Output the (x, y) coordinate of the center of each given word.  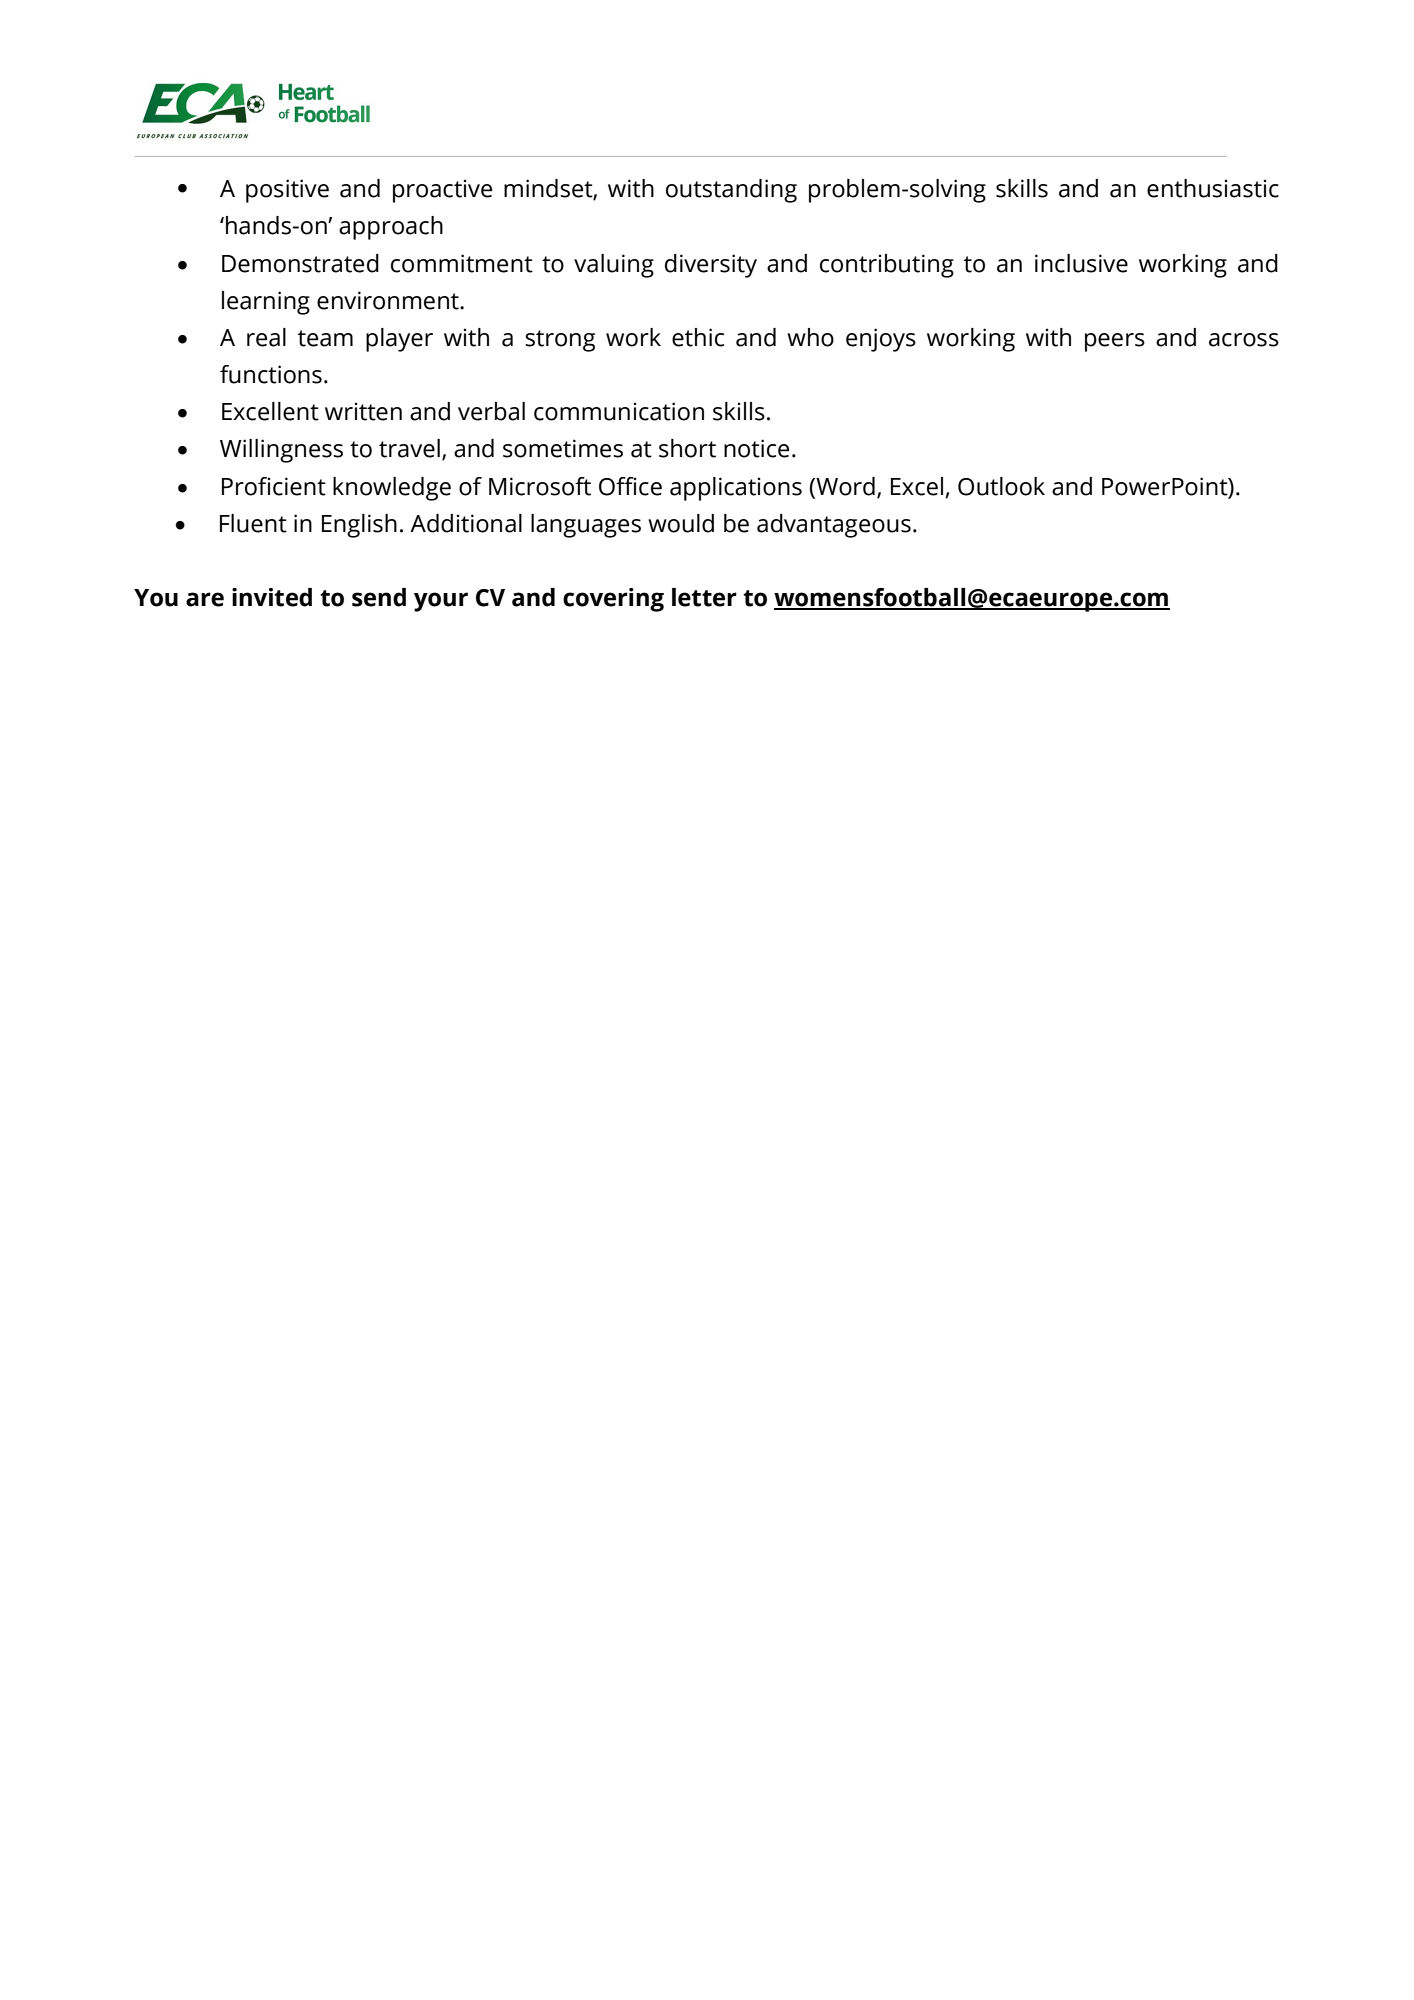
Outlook (1001, 486)
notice (756, 448)
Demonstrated (300, 263)
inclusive (1081, 263)
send (379, 597)
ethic (698, 337)
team (325, 338)
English (359, 526)
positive (287, 191)
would (681, 523)
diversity (711, 266)
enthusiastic (1213, 188)
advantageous (834, 526)
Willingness (281, 451)
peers (1115, 342)
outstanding (731, 191)
